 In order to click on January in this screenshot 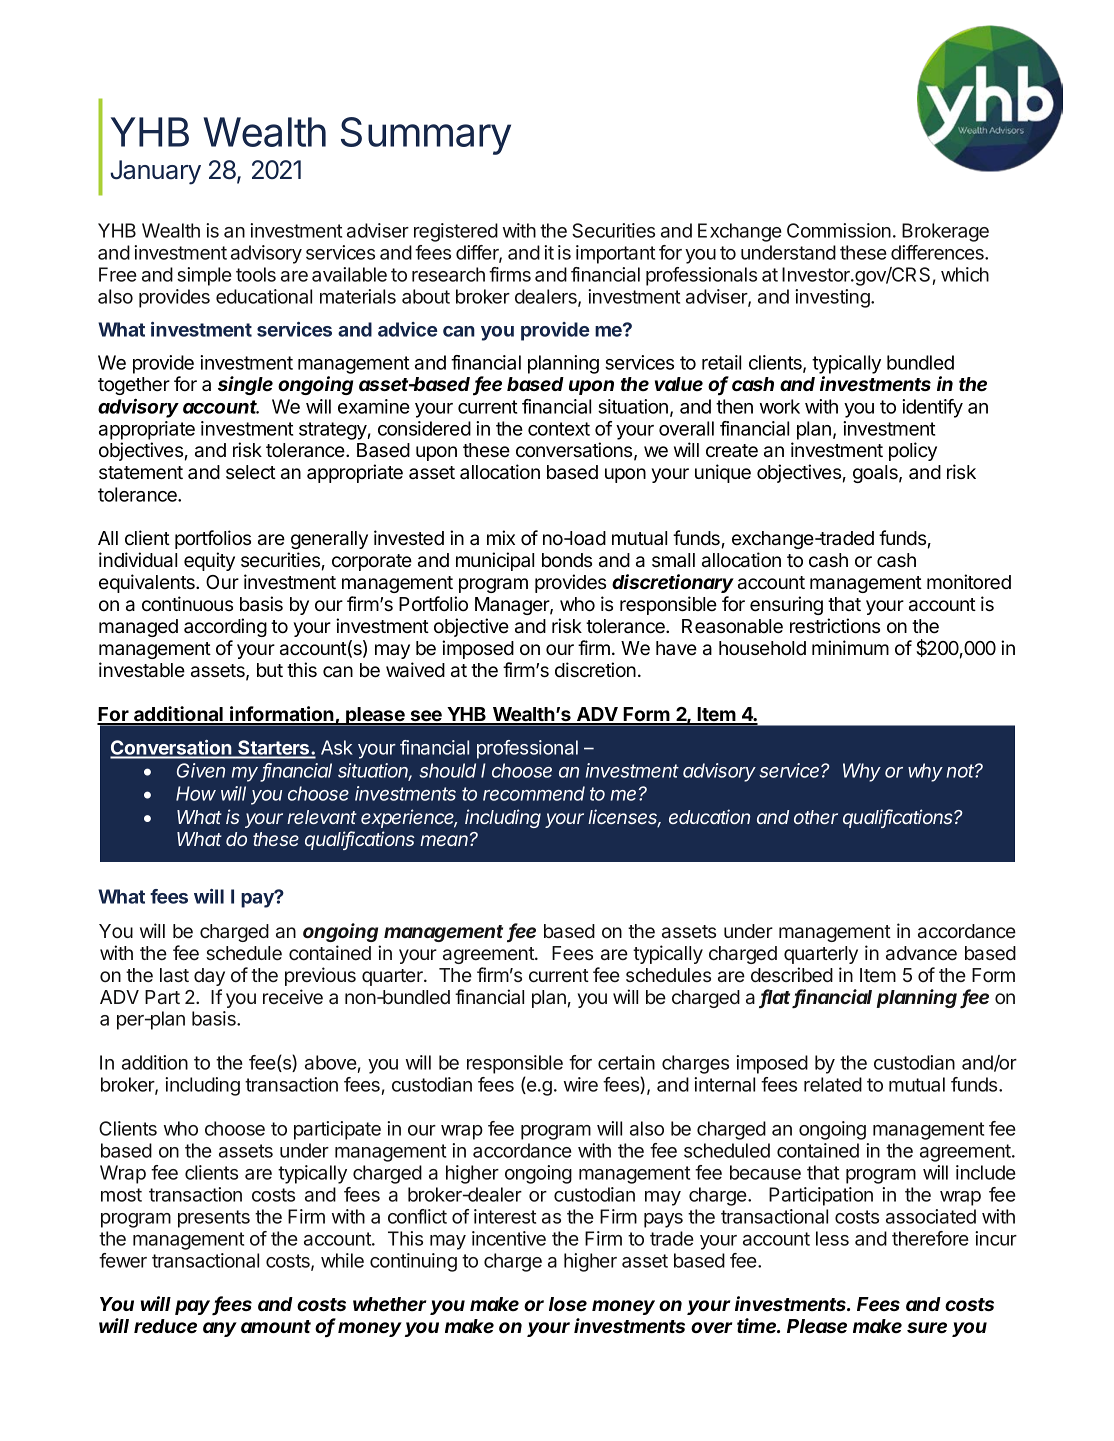, I will do `click(155, 172)`.
